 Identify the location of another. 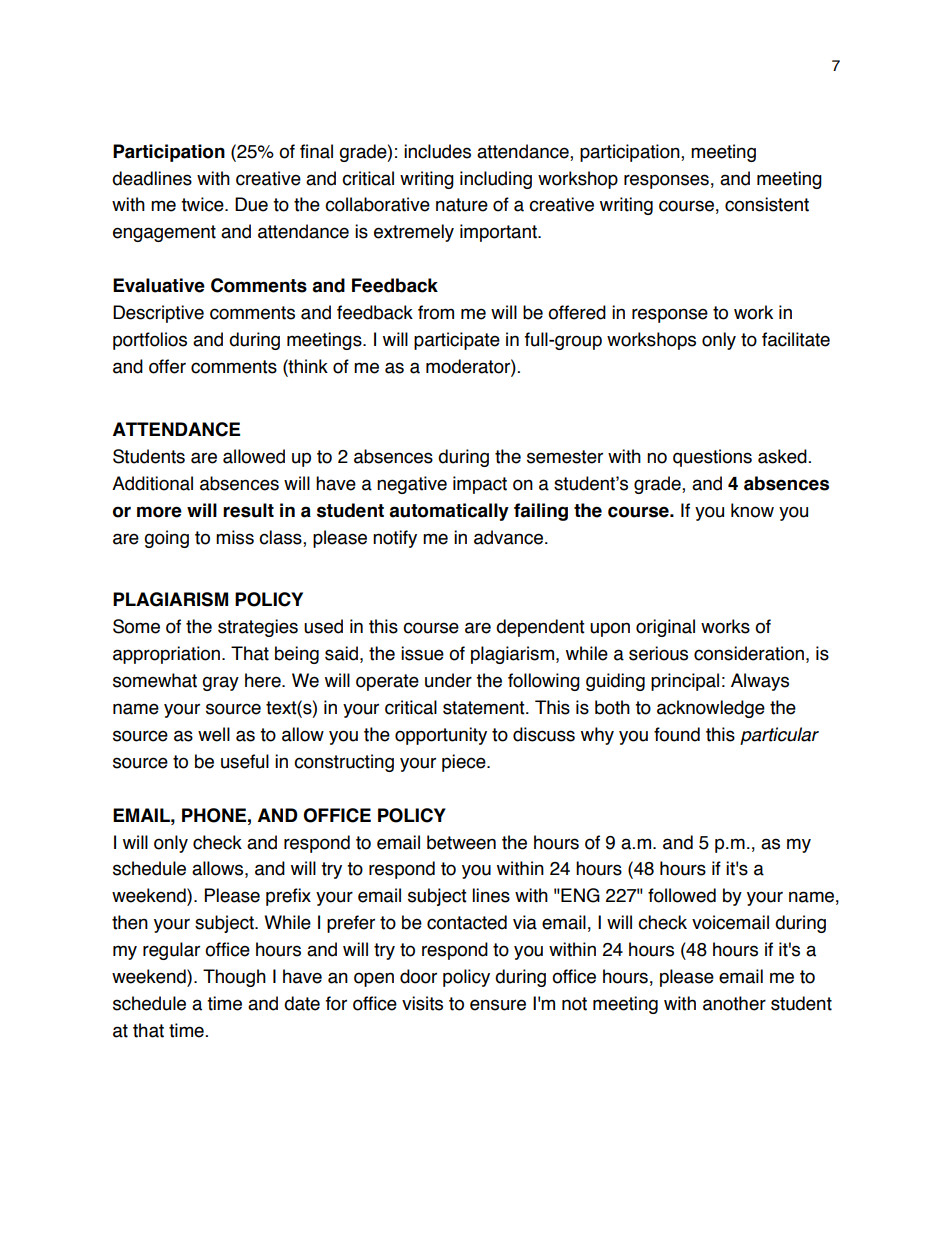
(734, 1003).
